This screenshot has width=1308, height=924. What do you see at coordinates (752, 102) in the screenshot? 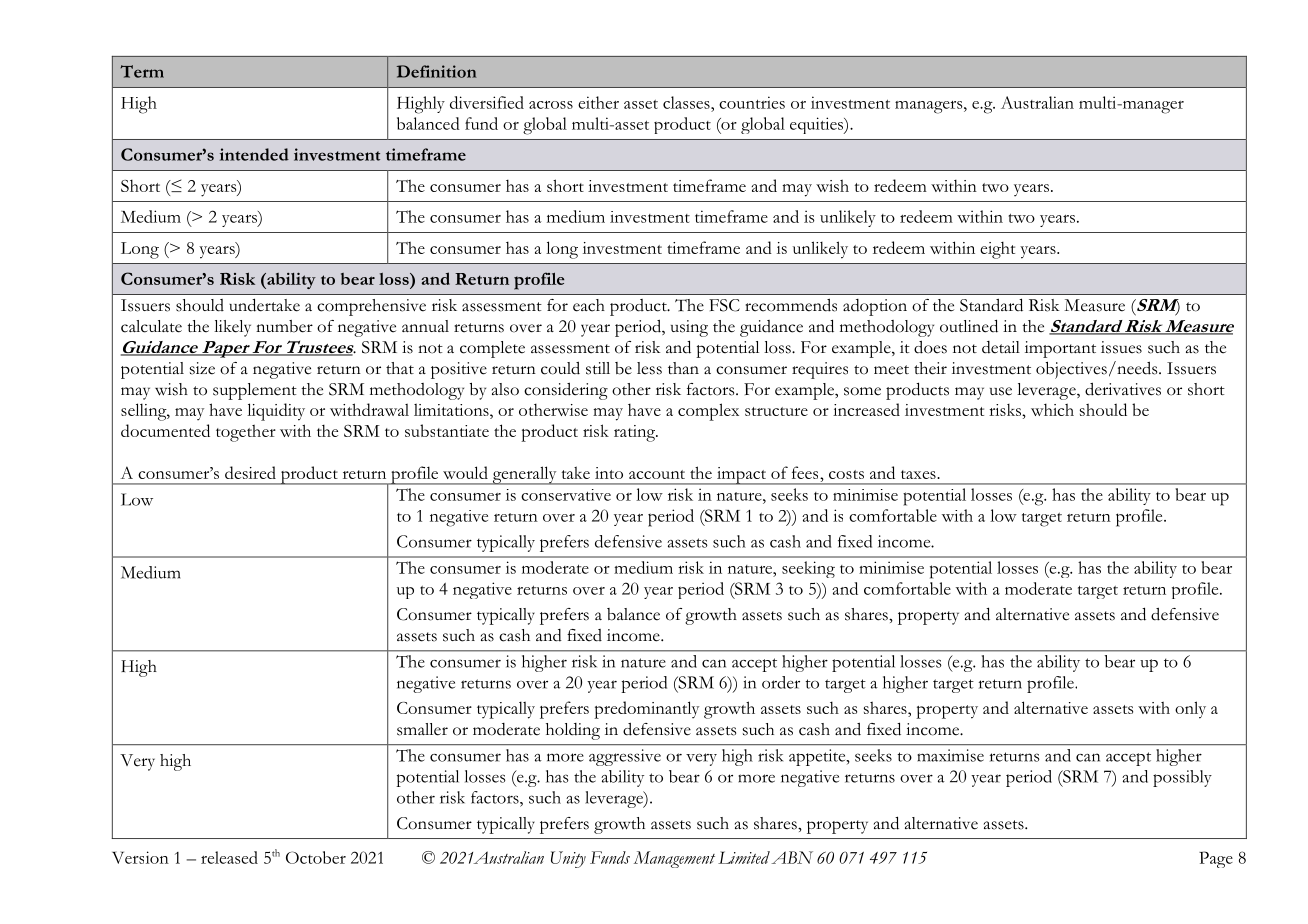
I see `countries` at bounding box center [752, 102].
